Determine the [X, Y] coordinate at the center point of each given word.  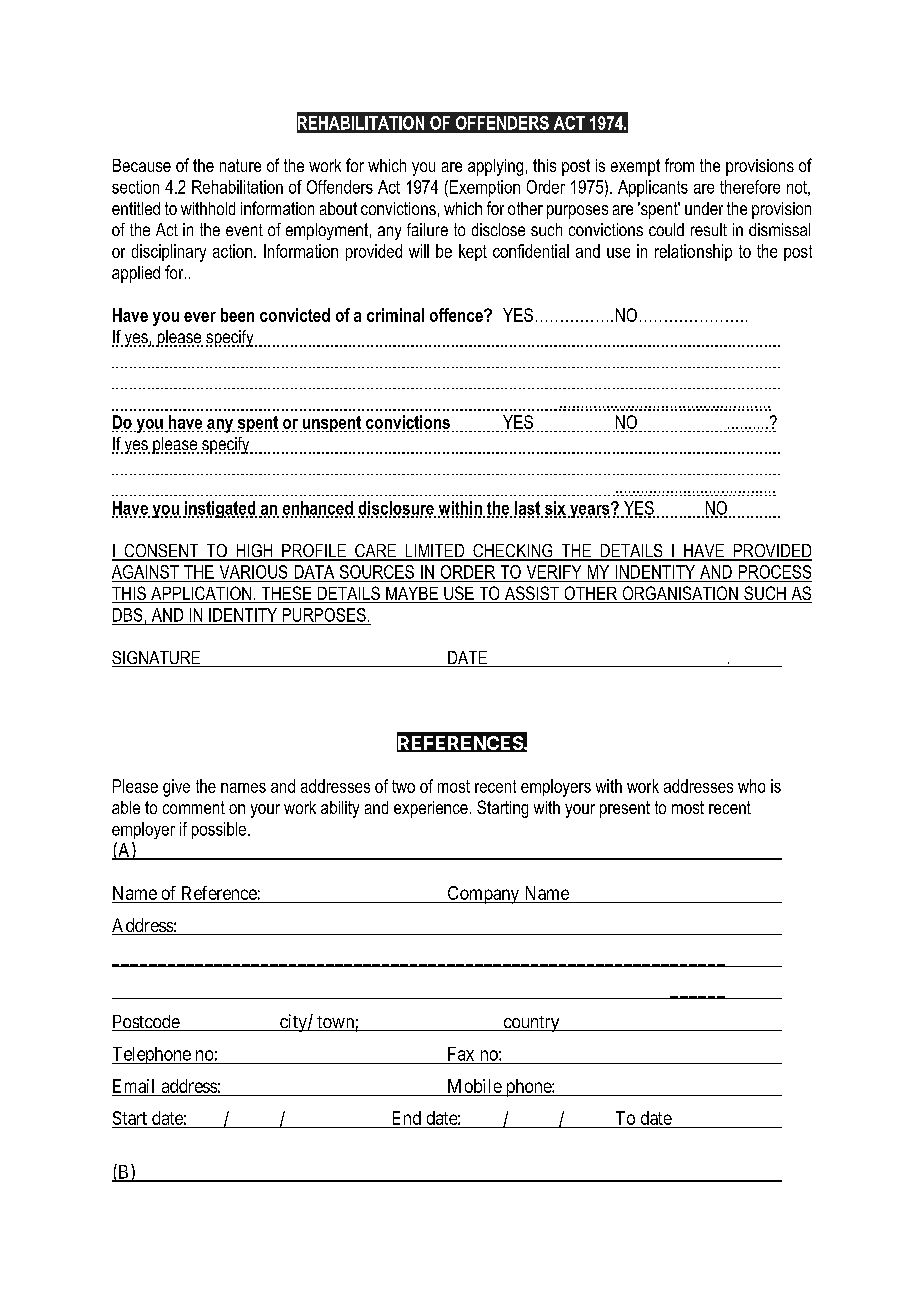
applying [495, 167]
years [590, 510]
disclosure [397, 509]
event [244, 230]
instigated [220, 509]
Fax [461, 1054]
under [704, 208]
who [751, 786]
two [403, 786]
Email [133, 1086]
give [176, 788]
